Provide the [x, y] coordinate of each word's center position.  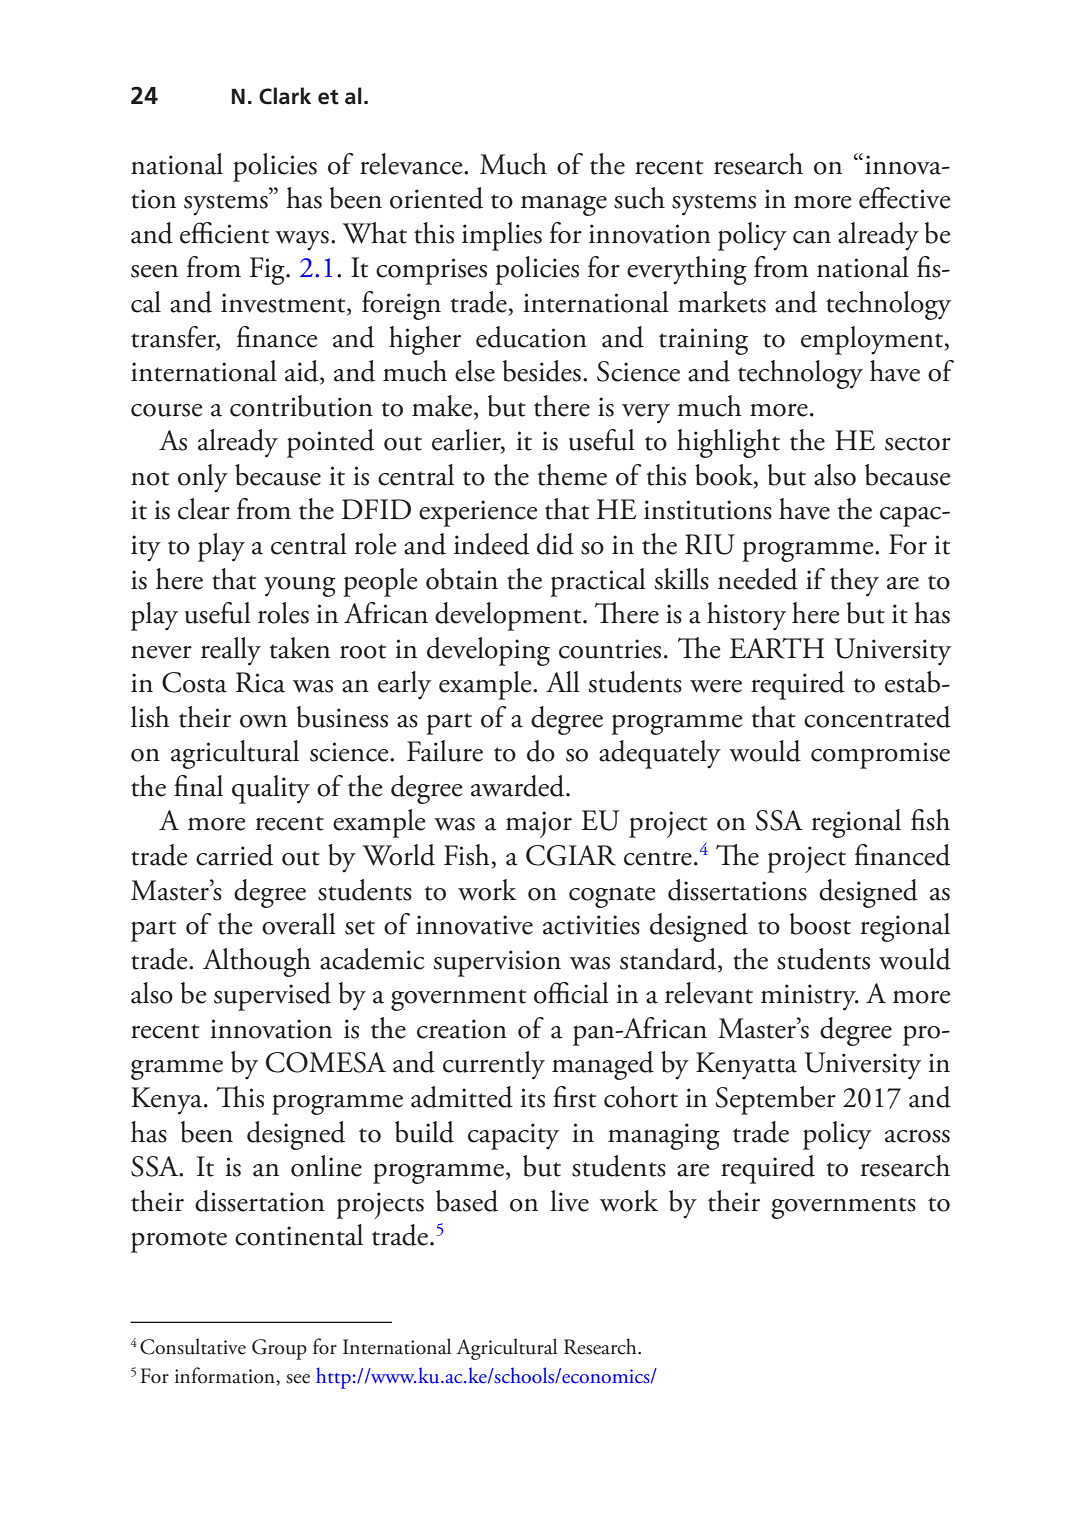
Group [279, 1349]
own [263, 721]
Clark [285, 96]
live [569, 1201]
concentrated [877, 717]
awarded [519, 786]
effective [904, 198]
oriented [436, 198]
